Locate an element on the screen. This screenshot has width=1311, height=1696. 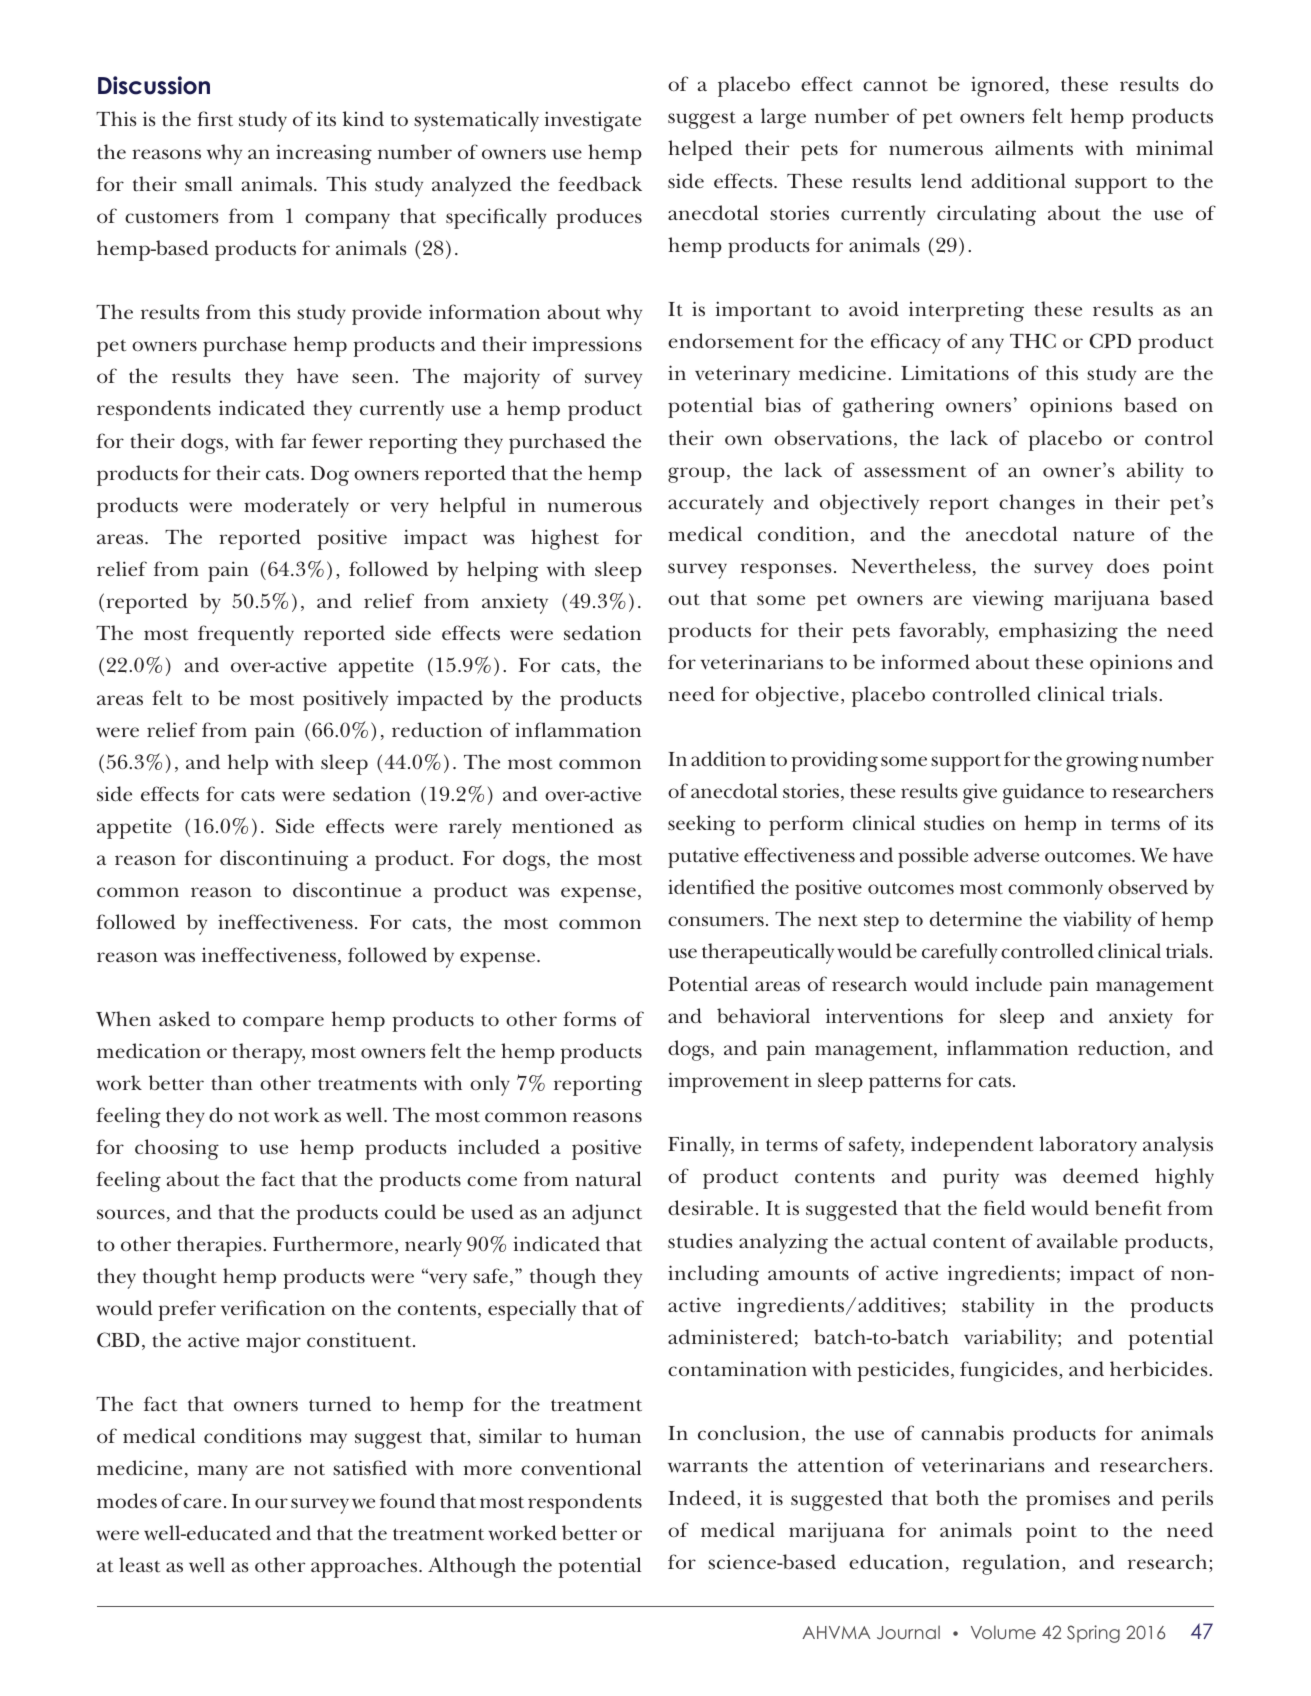
first is located at coordinates (215, 119).
